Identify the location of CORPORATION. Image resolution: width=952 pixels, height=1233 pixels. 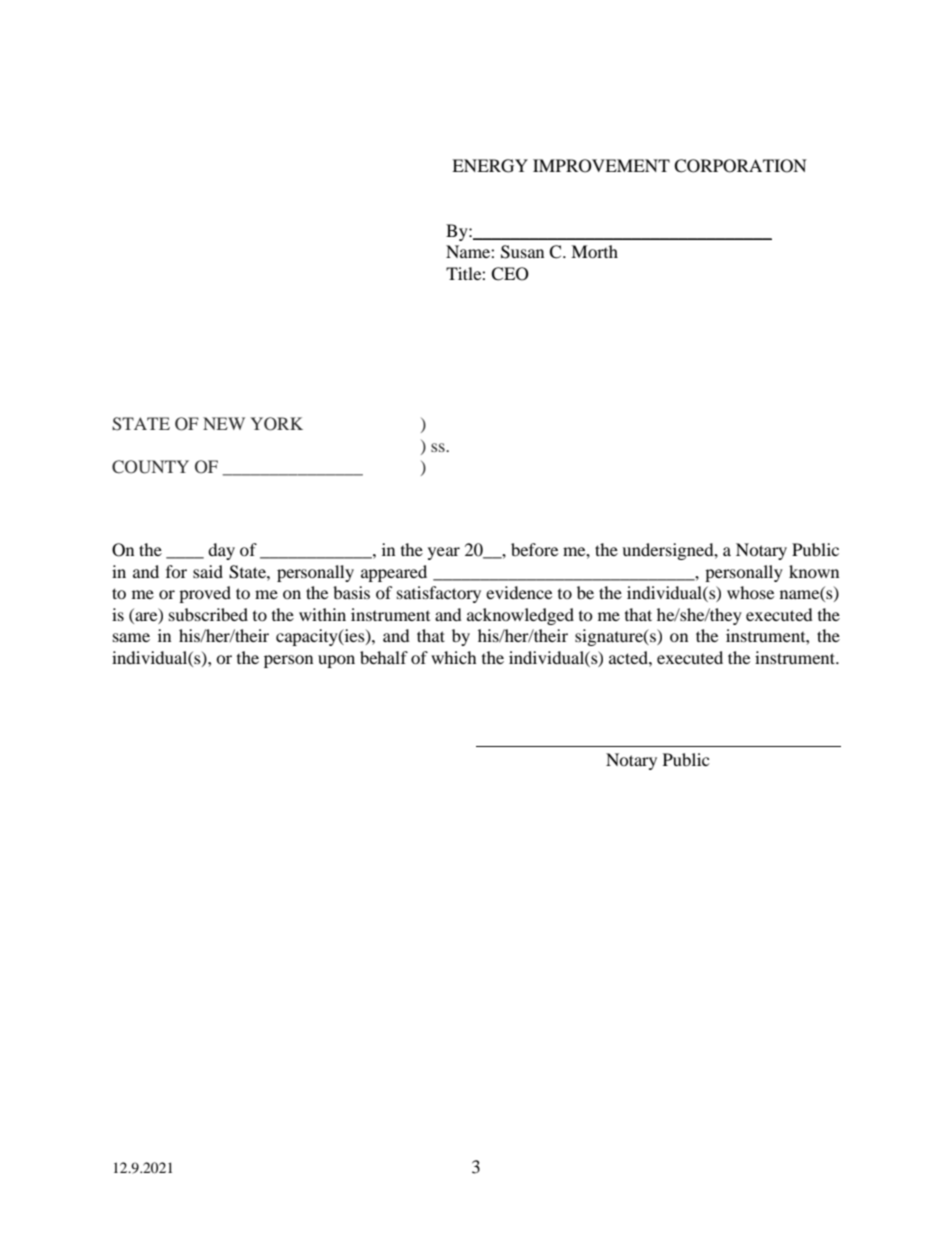
(740, 166).
